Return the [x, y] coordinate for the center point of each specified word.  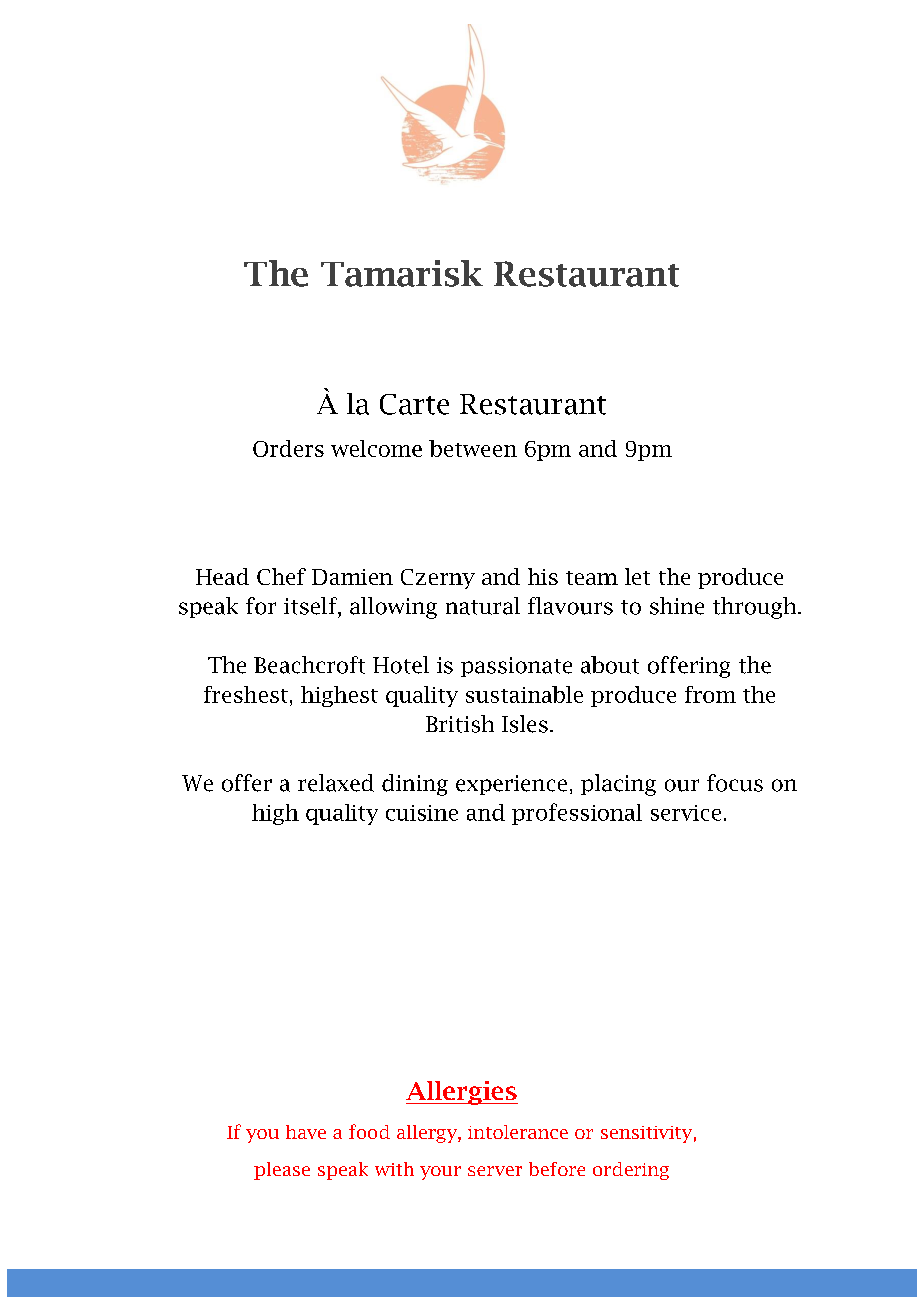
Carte [414, 404]
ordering [631, 1171]
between [473, 448]
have [306, 1132]
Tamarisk [402, 273]
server [495, 1171]
